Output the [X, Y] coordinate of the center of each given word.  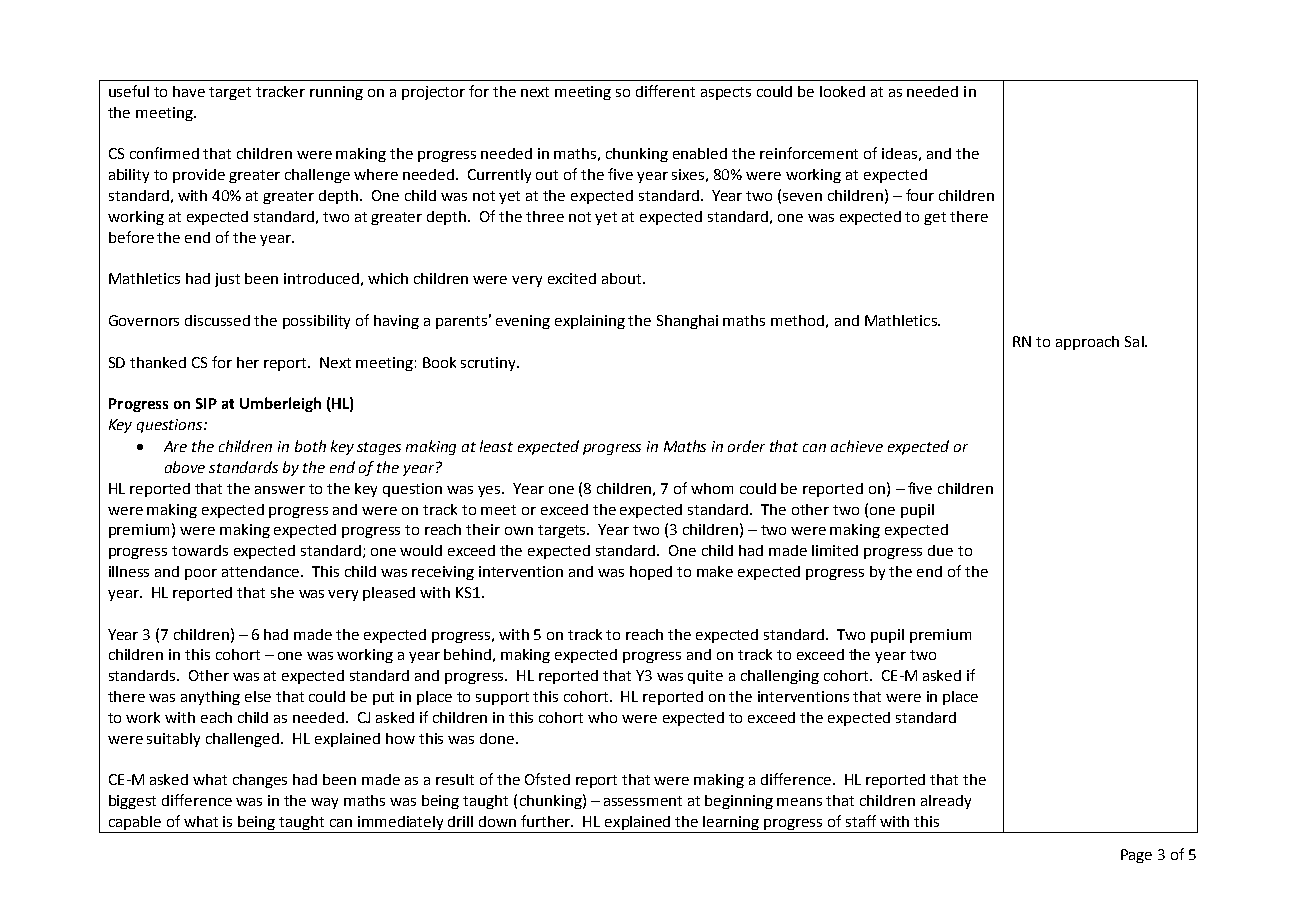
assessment [643, 801]
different [665, 91]
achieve [857, 446]
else [258, 696]
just [227, 280]
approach [1087, 343]
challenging [780, 677]
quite [705, 677]
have [189, 91]
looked [842, 91]
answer [280, 490]
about [623, 278]
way [324, 803]
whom [712, 488]
